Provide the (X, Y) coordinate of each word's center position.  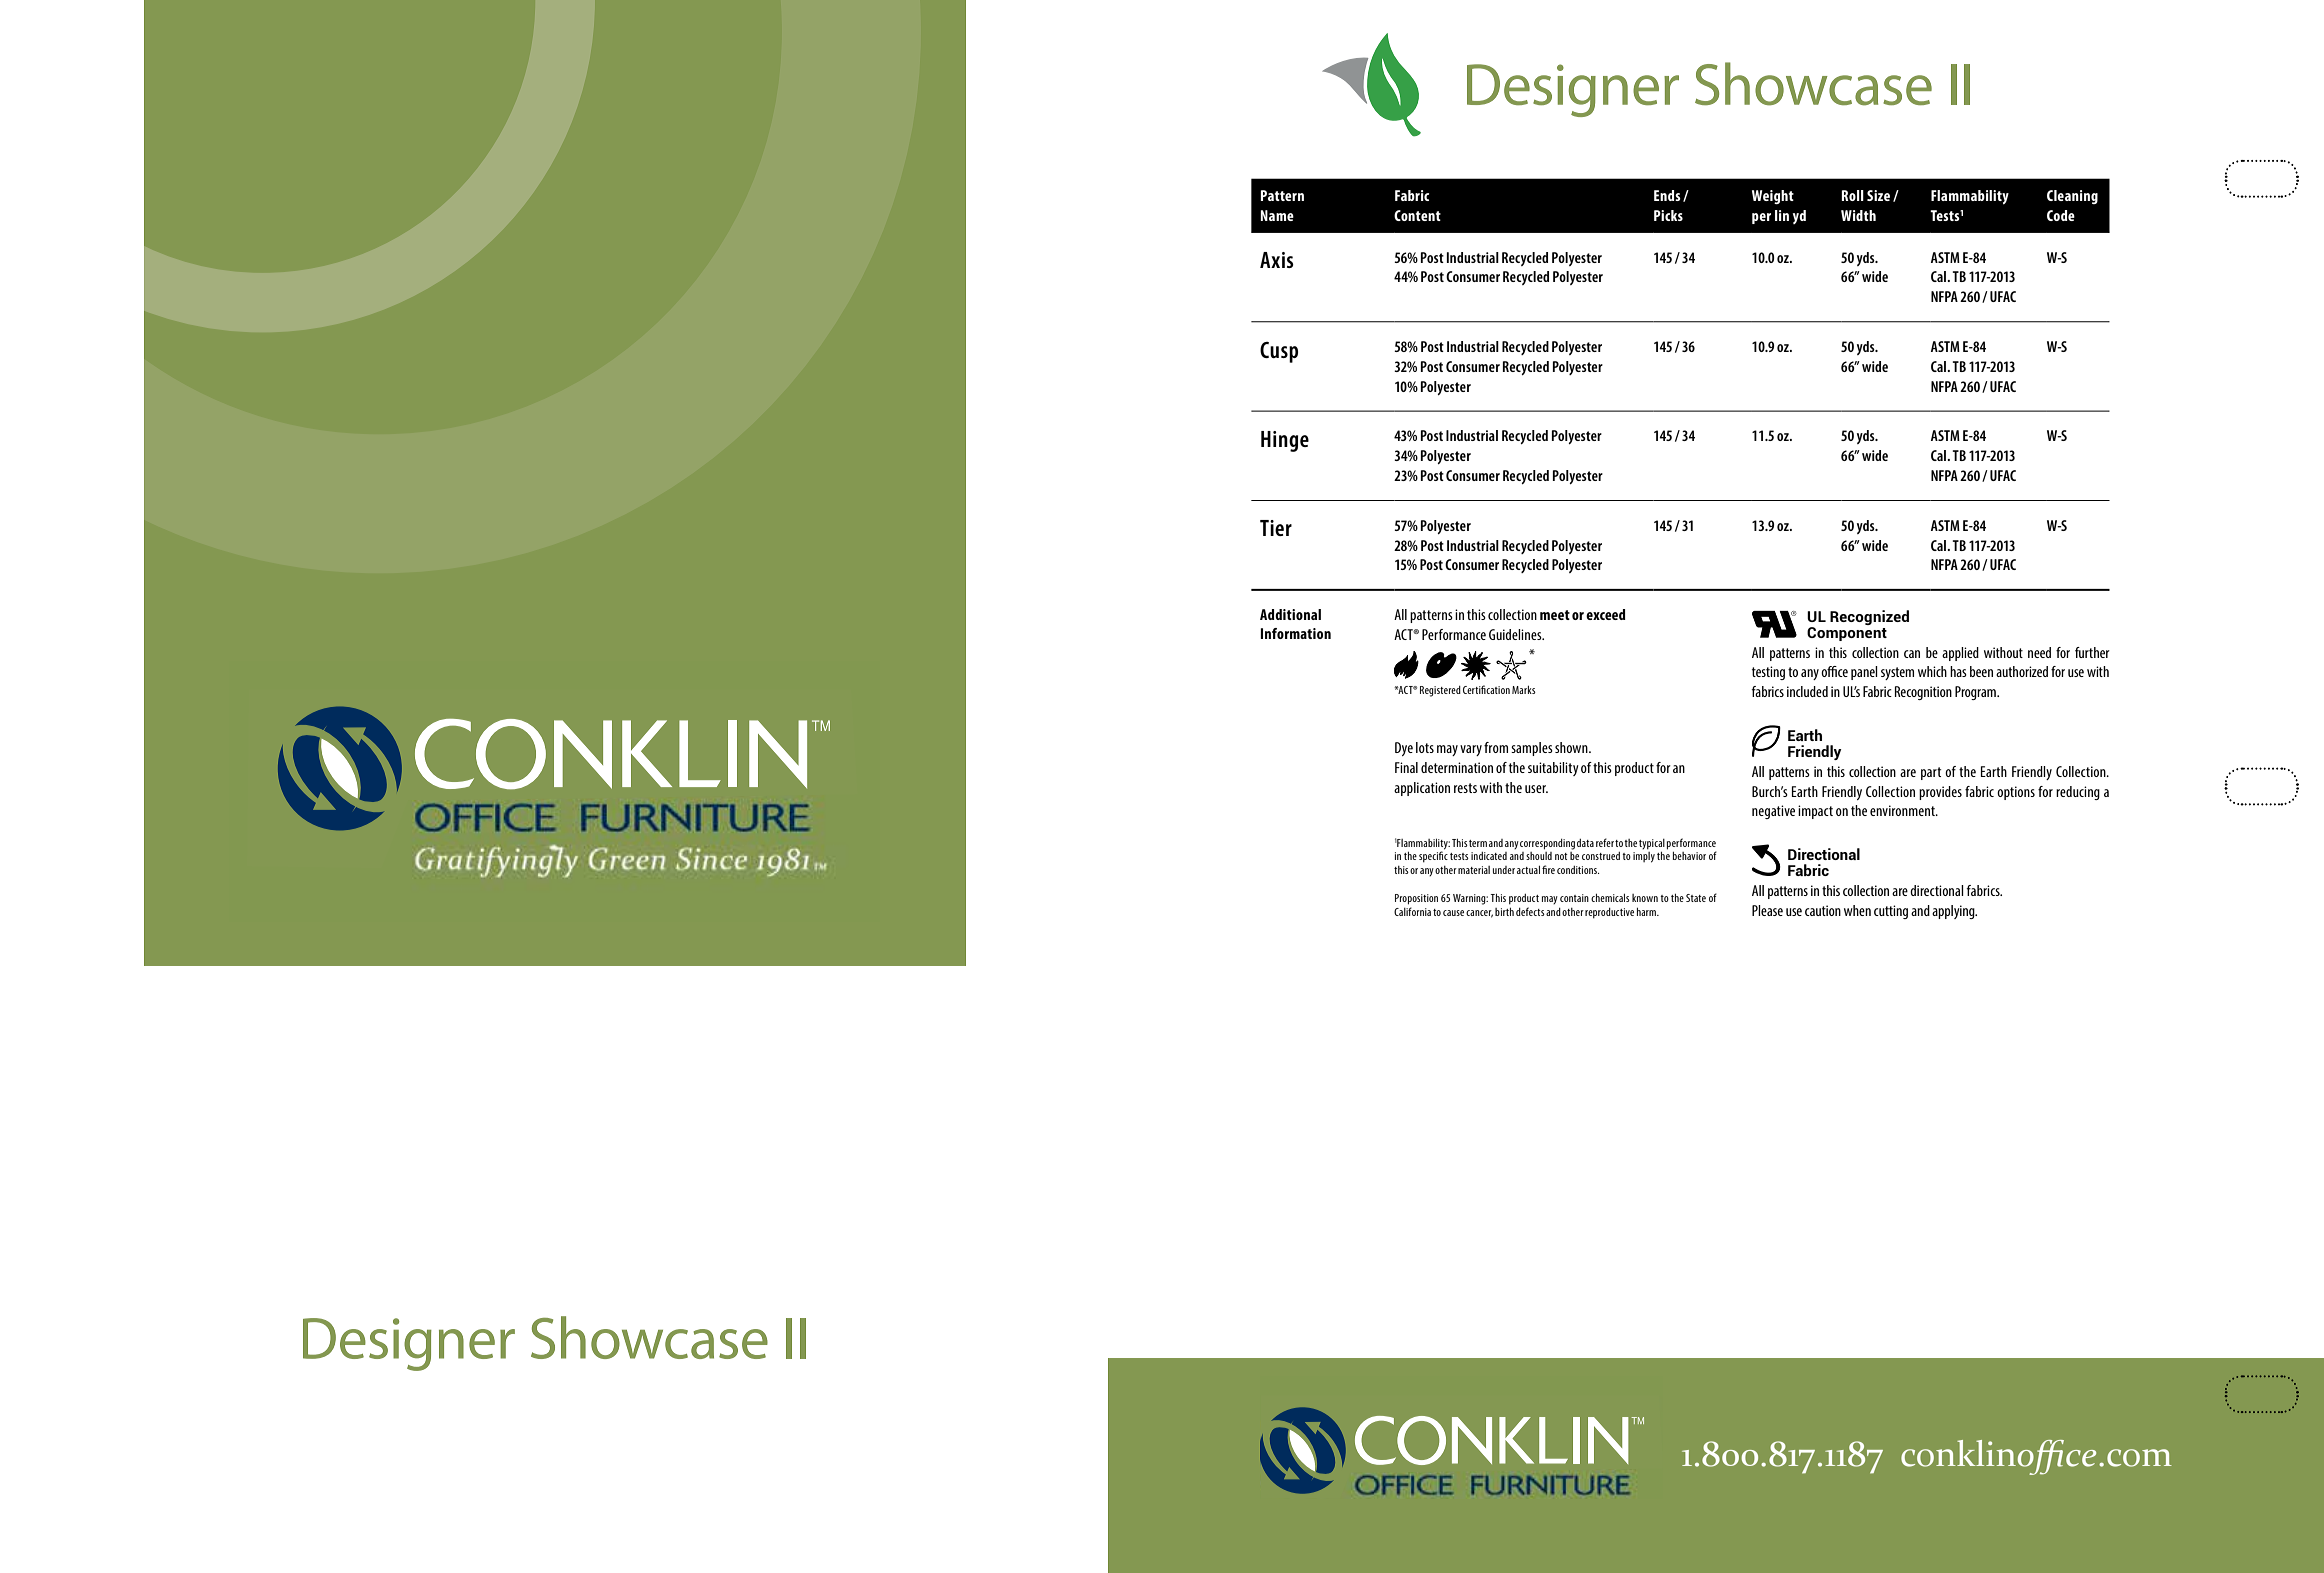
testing (1768, 673)
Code (2061, 215)
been (1981, 671)
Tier (1276, 528)
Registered (1440, 691)
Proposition (1416, 899)
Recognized (1869, 617)
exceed (1606, 614)
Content (1417, 215)
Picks (1668, 215)
